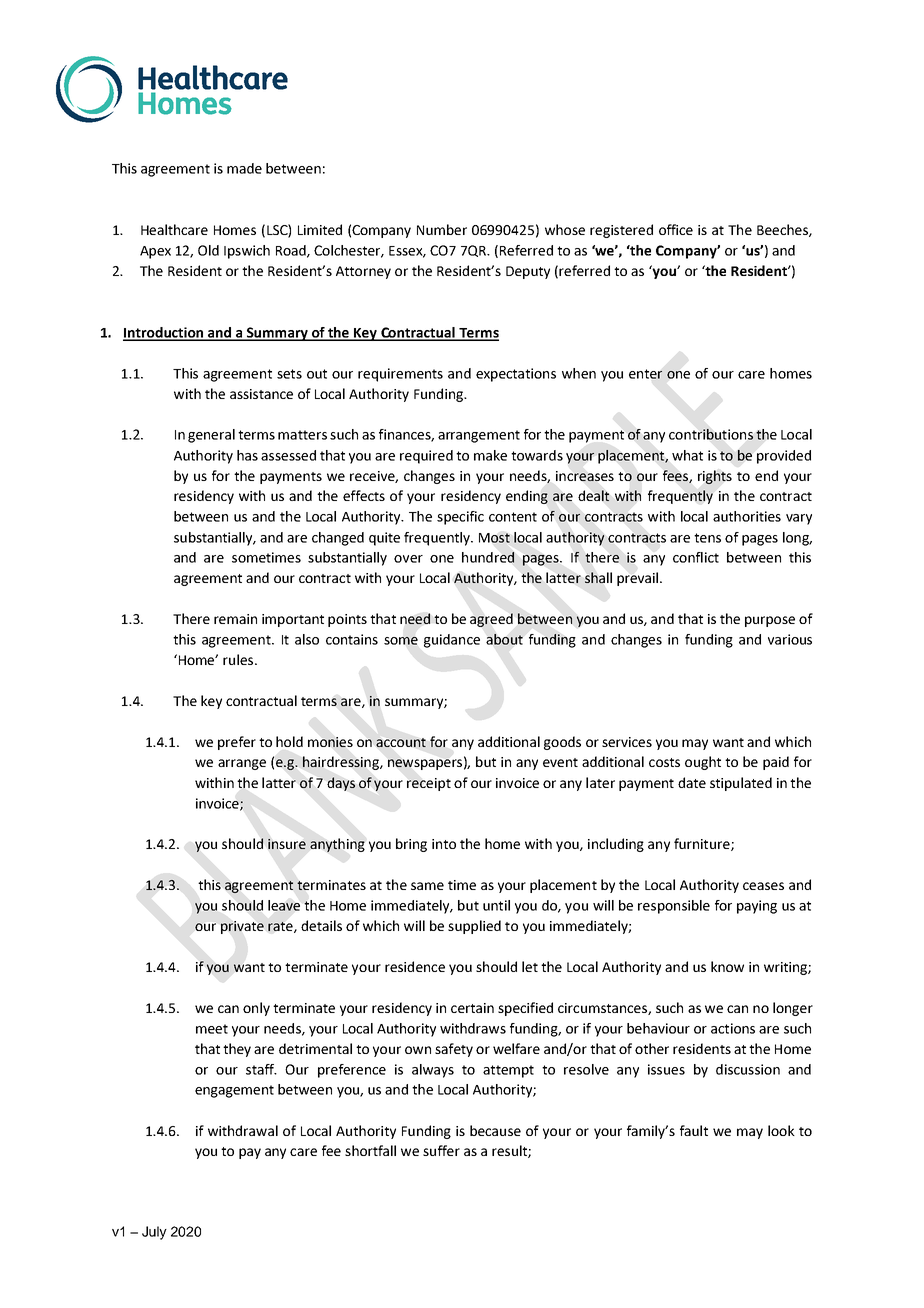 The width and height of the page is (924, 1308). I want to click on Most, so click(494, 538).
